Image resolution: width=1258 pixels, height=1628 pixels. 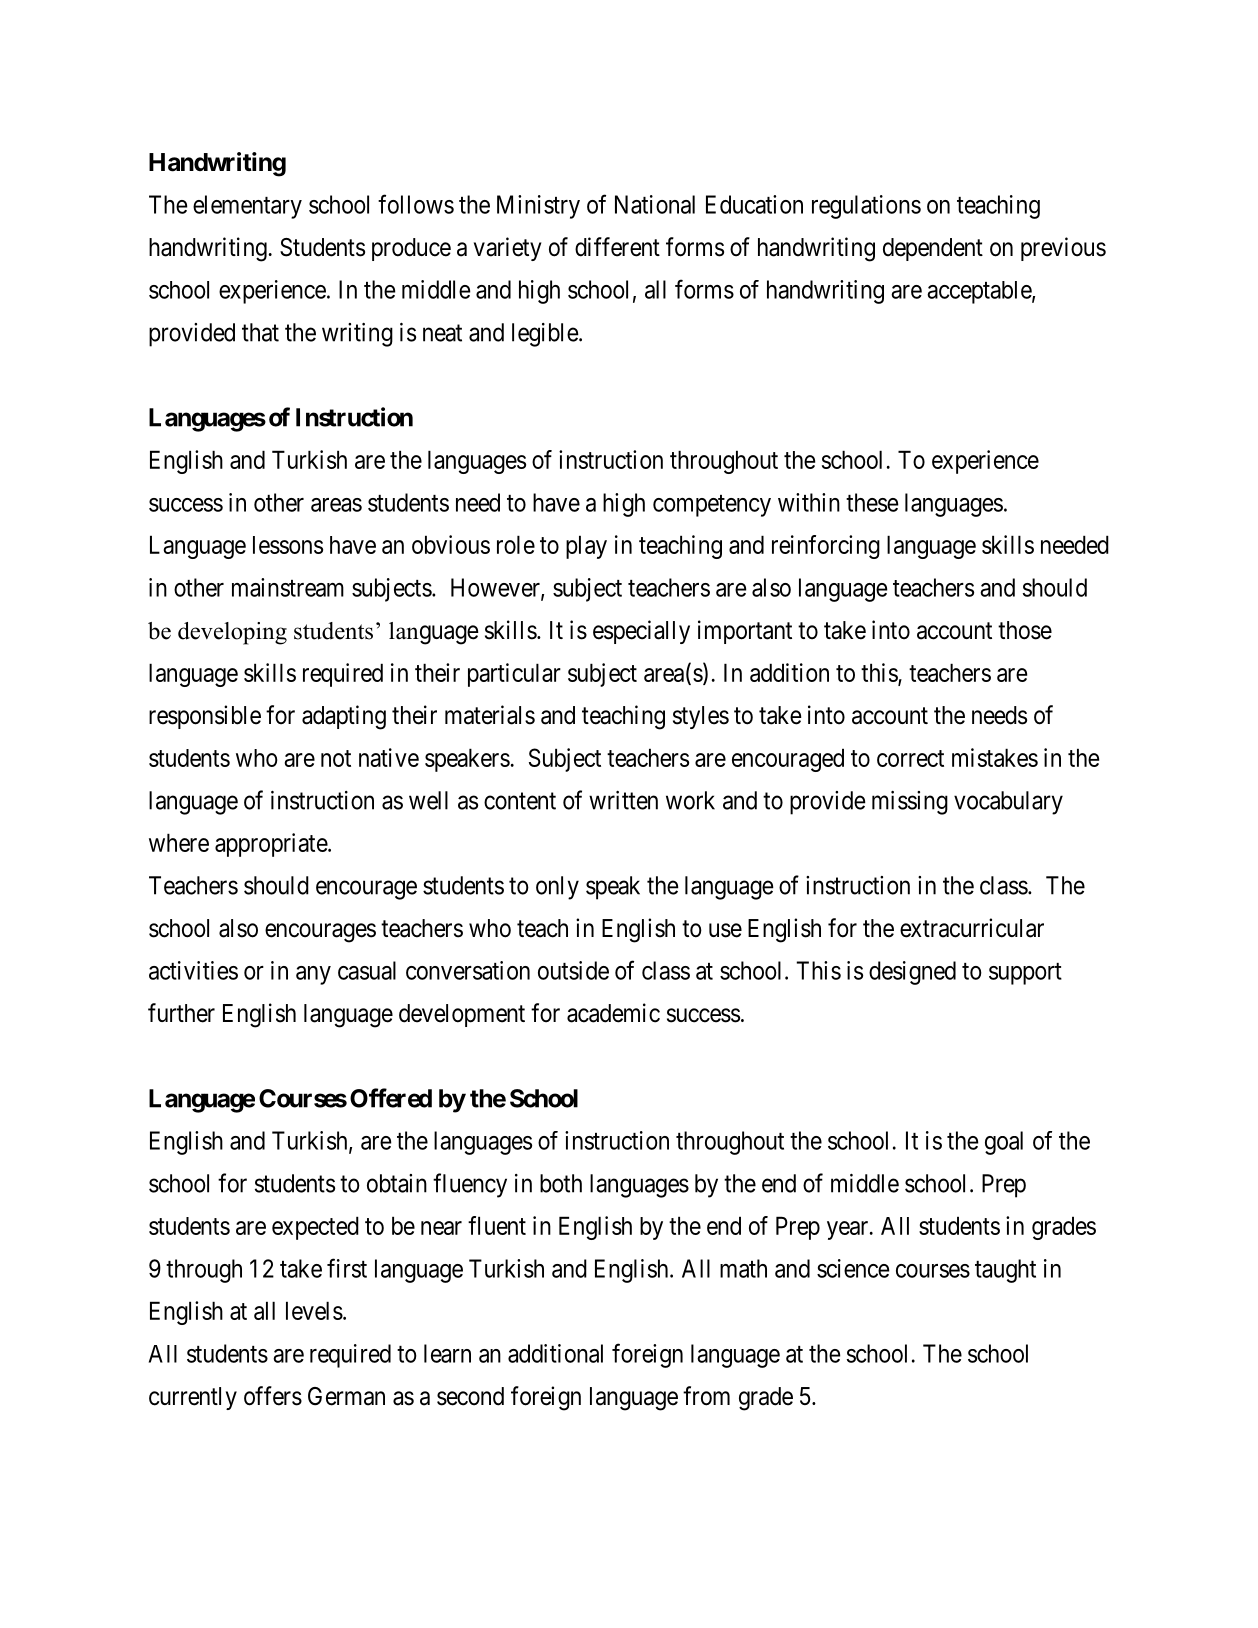 What do you see at coordinates (933, 249) in the screenshot?
I see `dependent` at bounding box center [933, 249].
